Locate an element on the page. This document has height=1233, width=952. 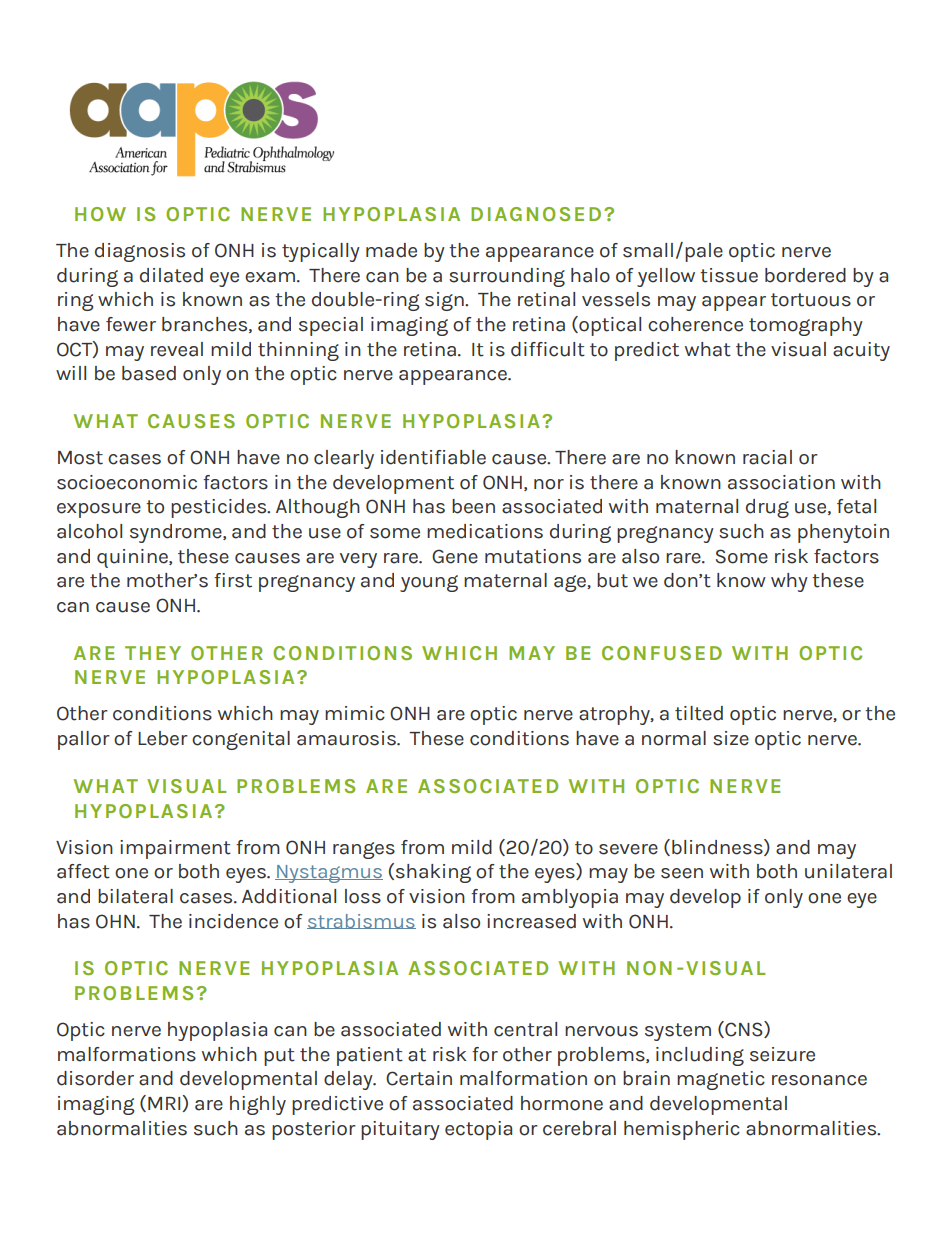
seen is located at coordinates (682, 873).
